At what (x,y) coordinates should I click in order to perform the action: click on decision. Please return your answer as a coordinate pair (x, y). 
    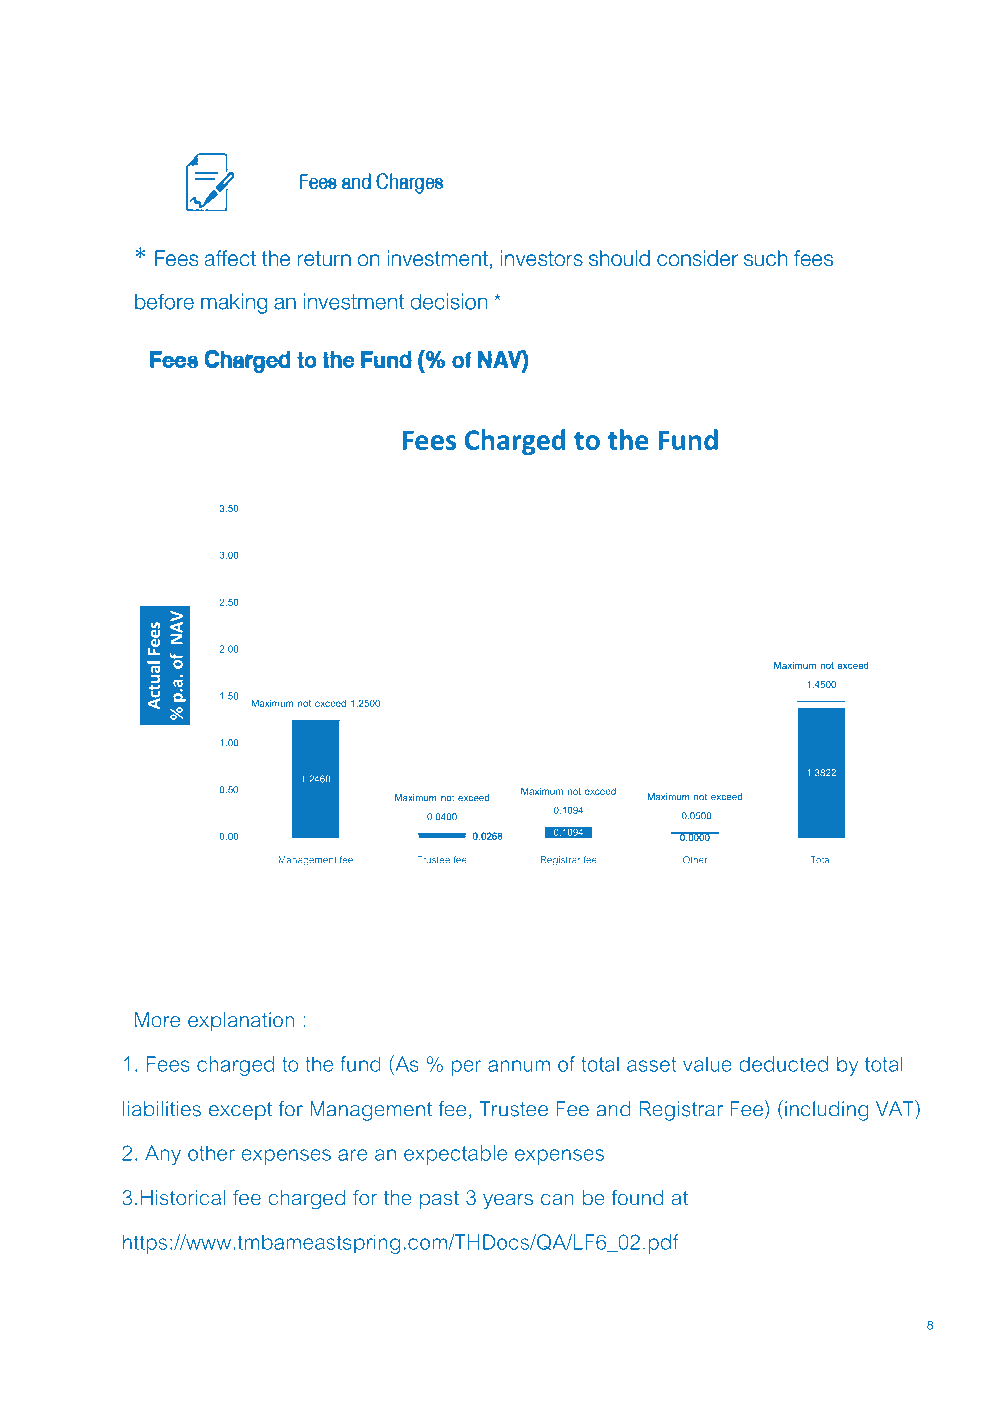
    Looking at the image, I should click on (449, 301).
